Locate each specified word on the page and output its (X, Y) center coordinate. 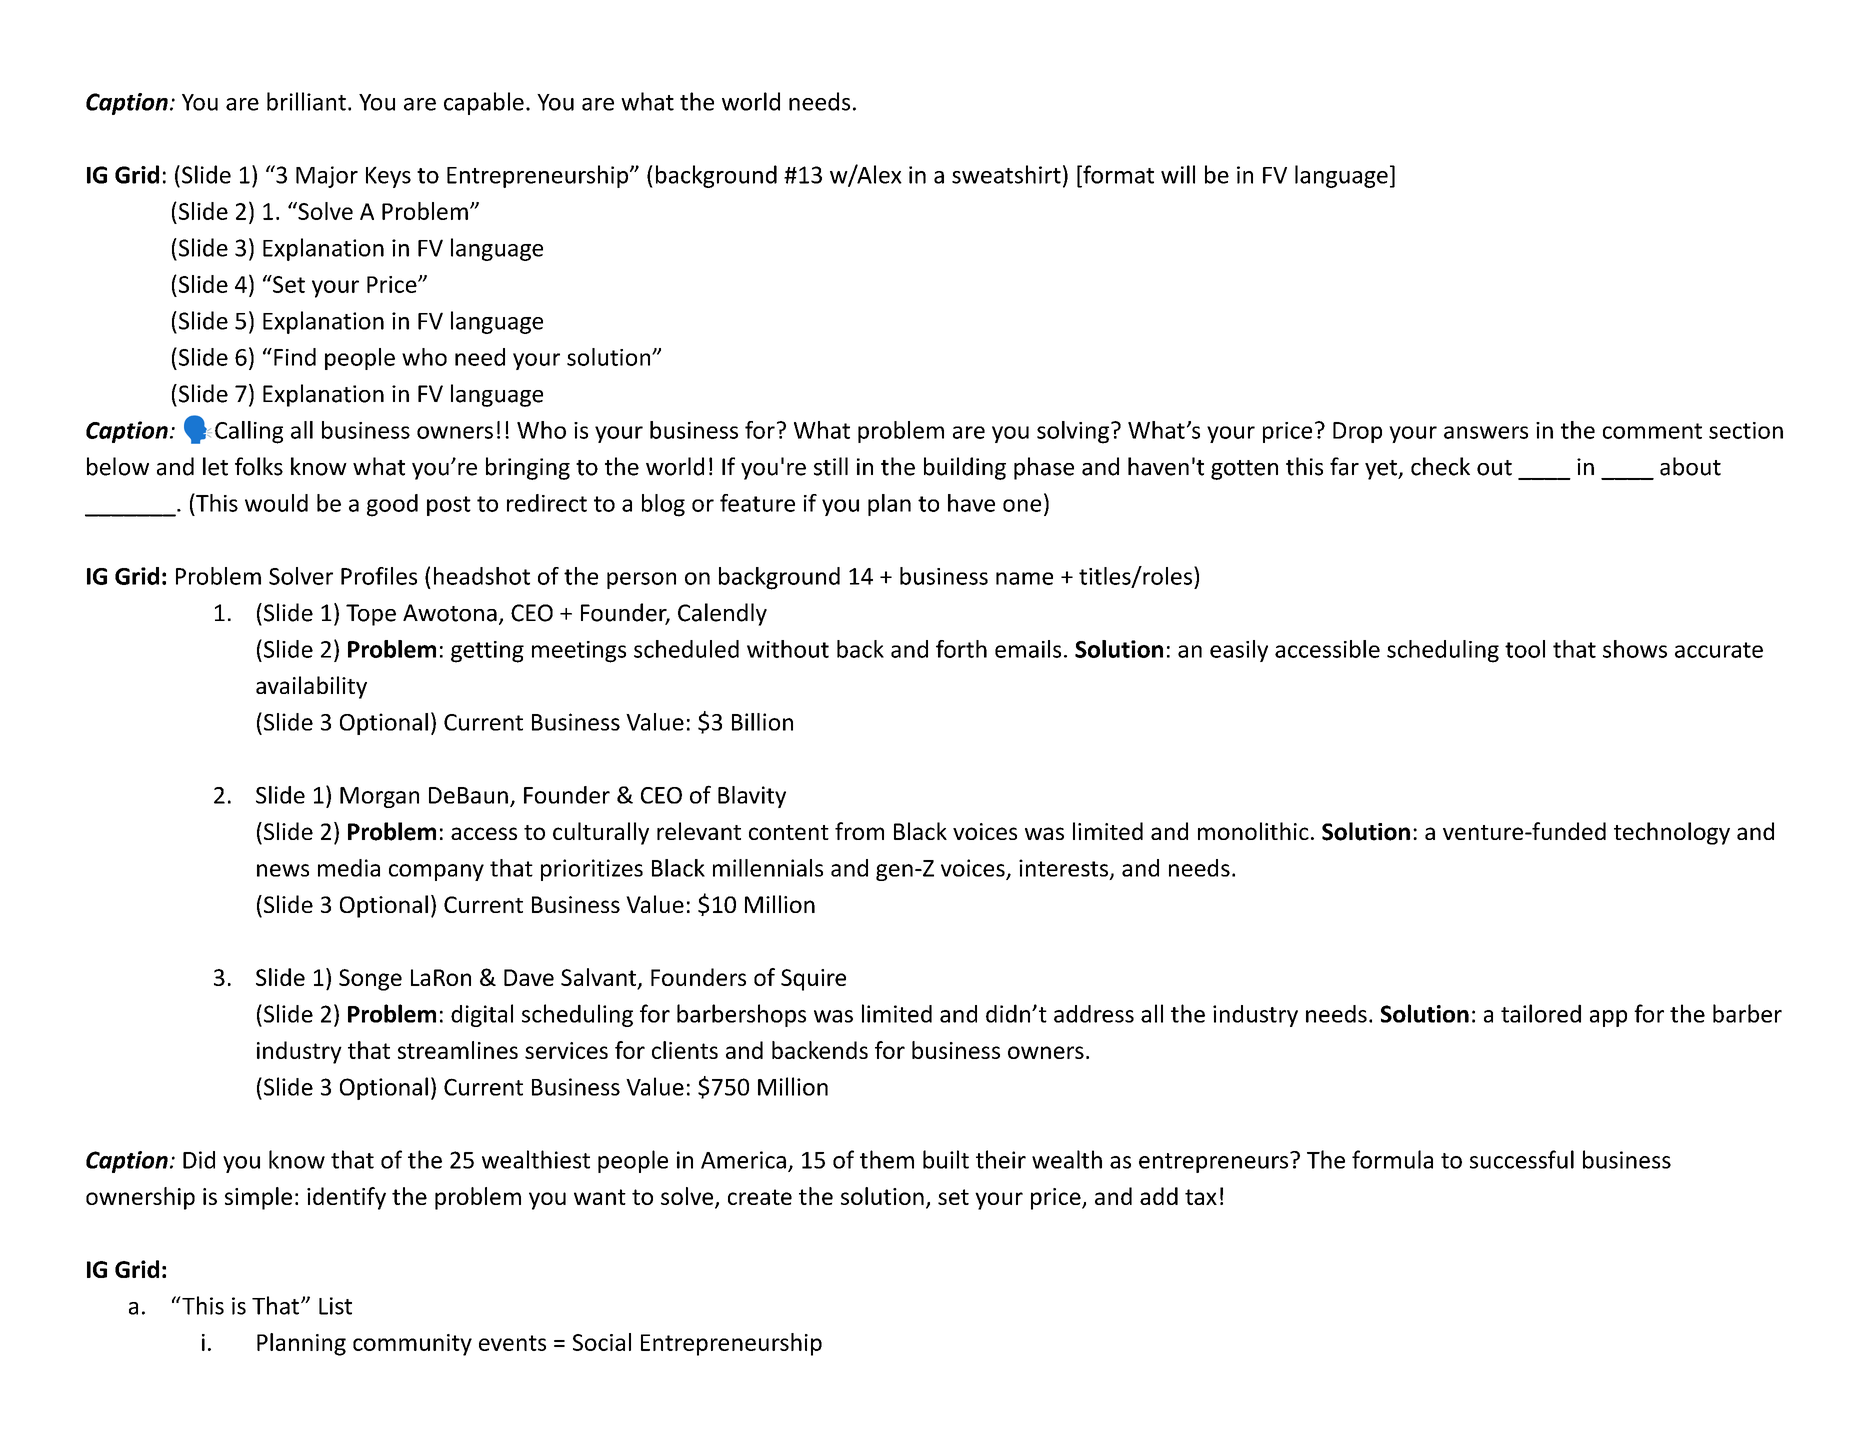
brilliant (306, 101)
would (276, 503)
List (335, 1306)
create (760, 1197)
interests (1063, 868)
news (283, 870)
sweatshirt (1006, 174)
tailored (1541, 1013)
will (1178, 174)
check (1440, 466)
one (1022, 505)
